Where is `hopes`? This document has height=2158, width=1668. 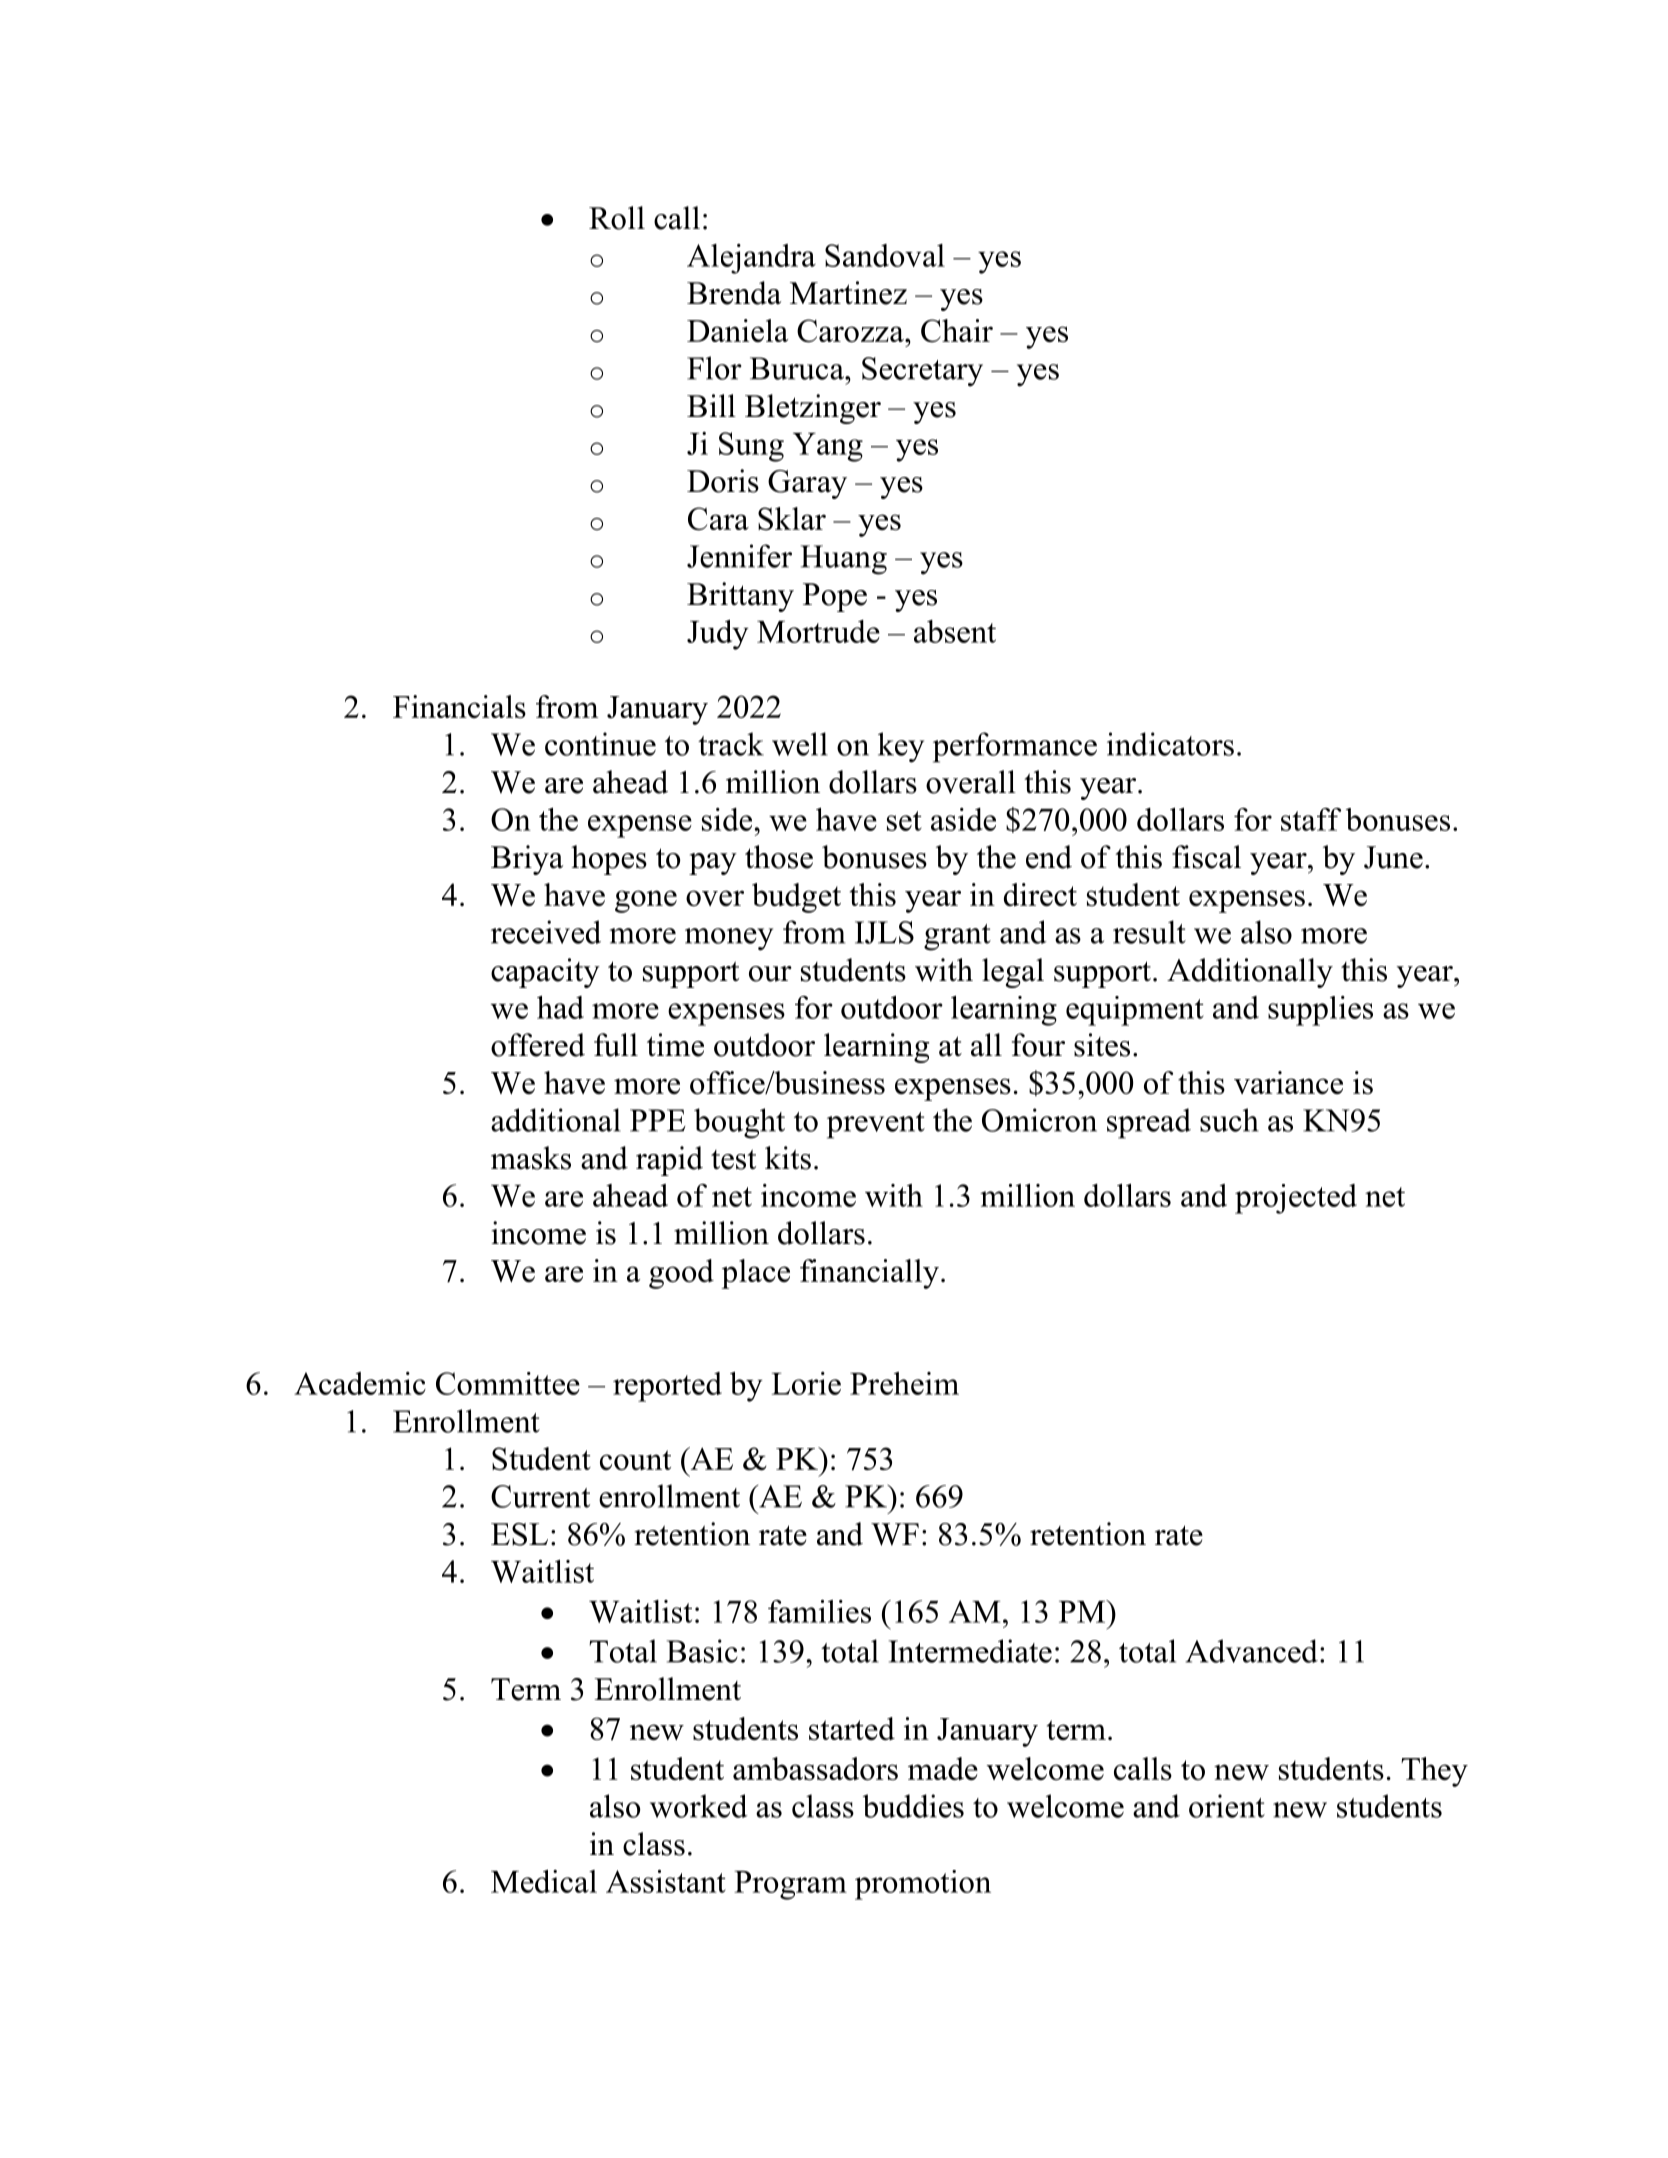 hopes is located at coordinates (609, 860).
